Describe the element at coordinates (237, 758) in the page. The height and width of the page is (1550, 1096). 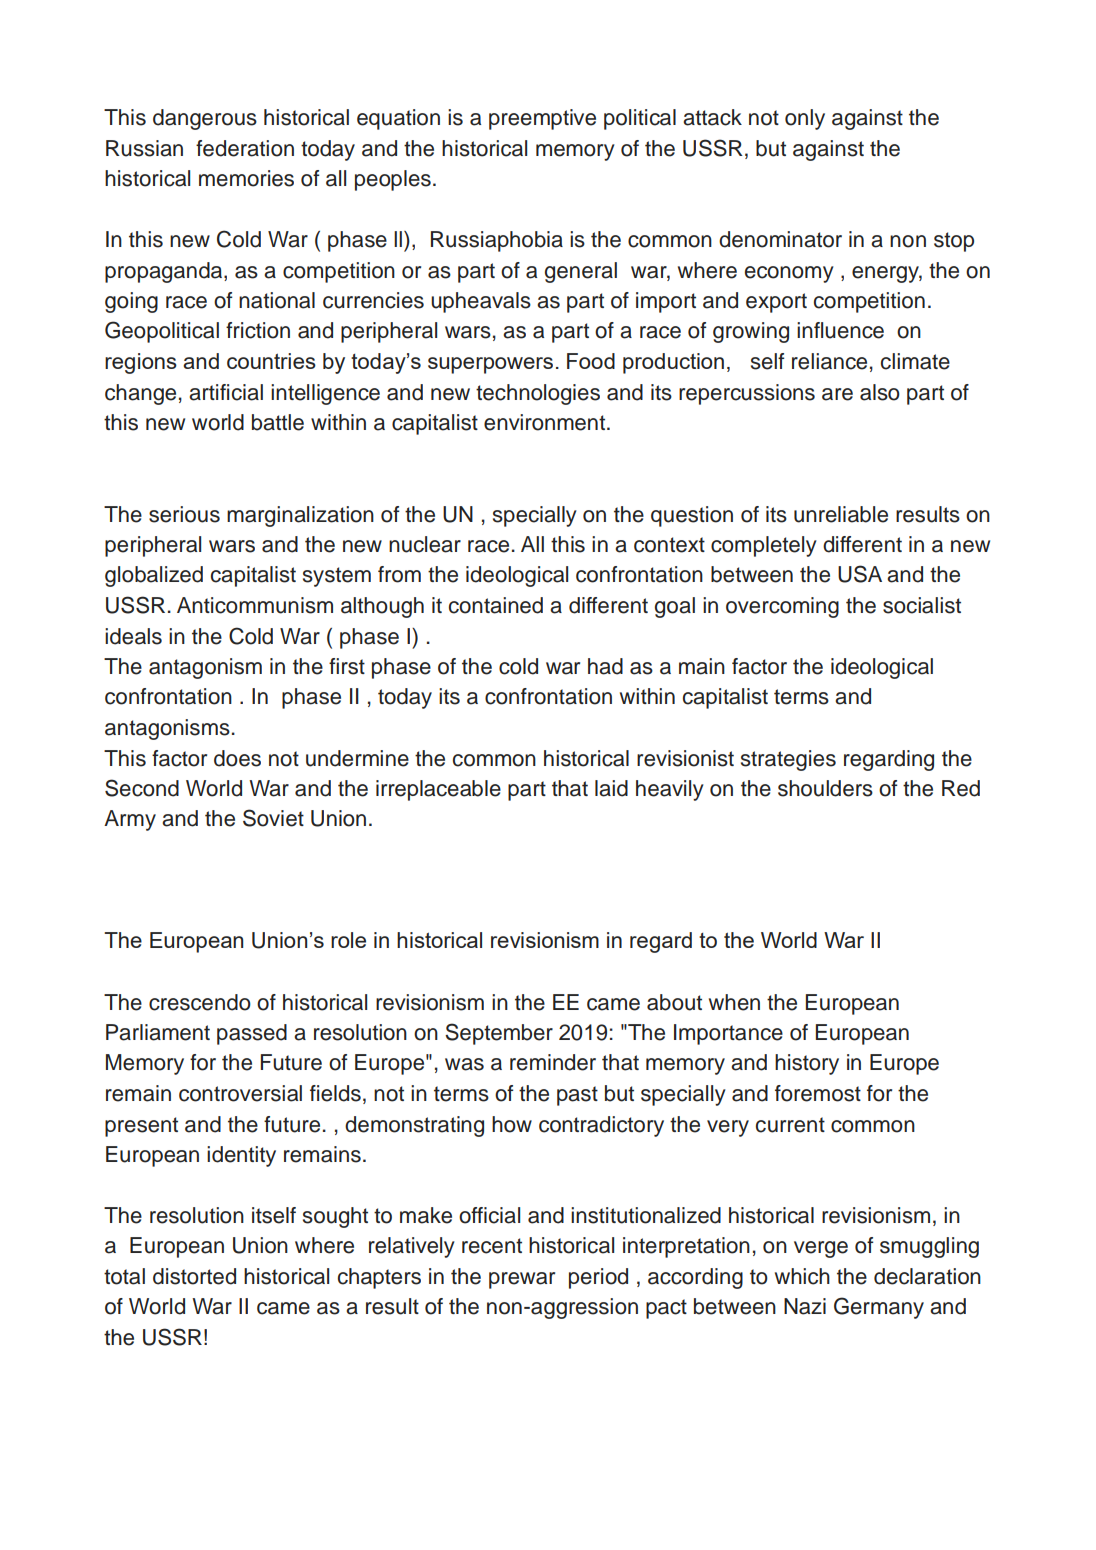
I see `does` at that location.
